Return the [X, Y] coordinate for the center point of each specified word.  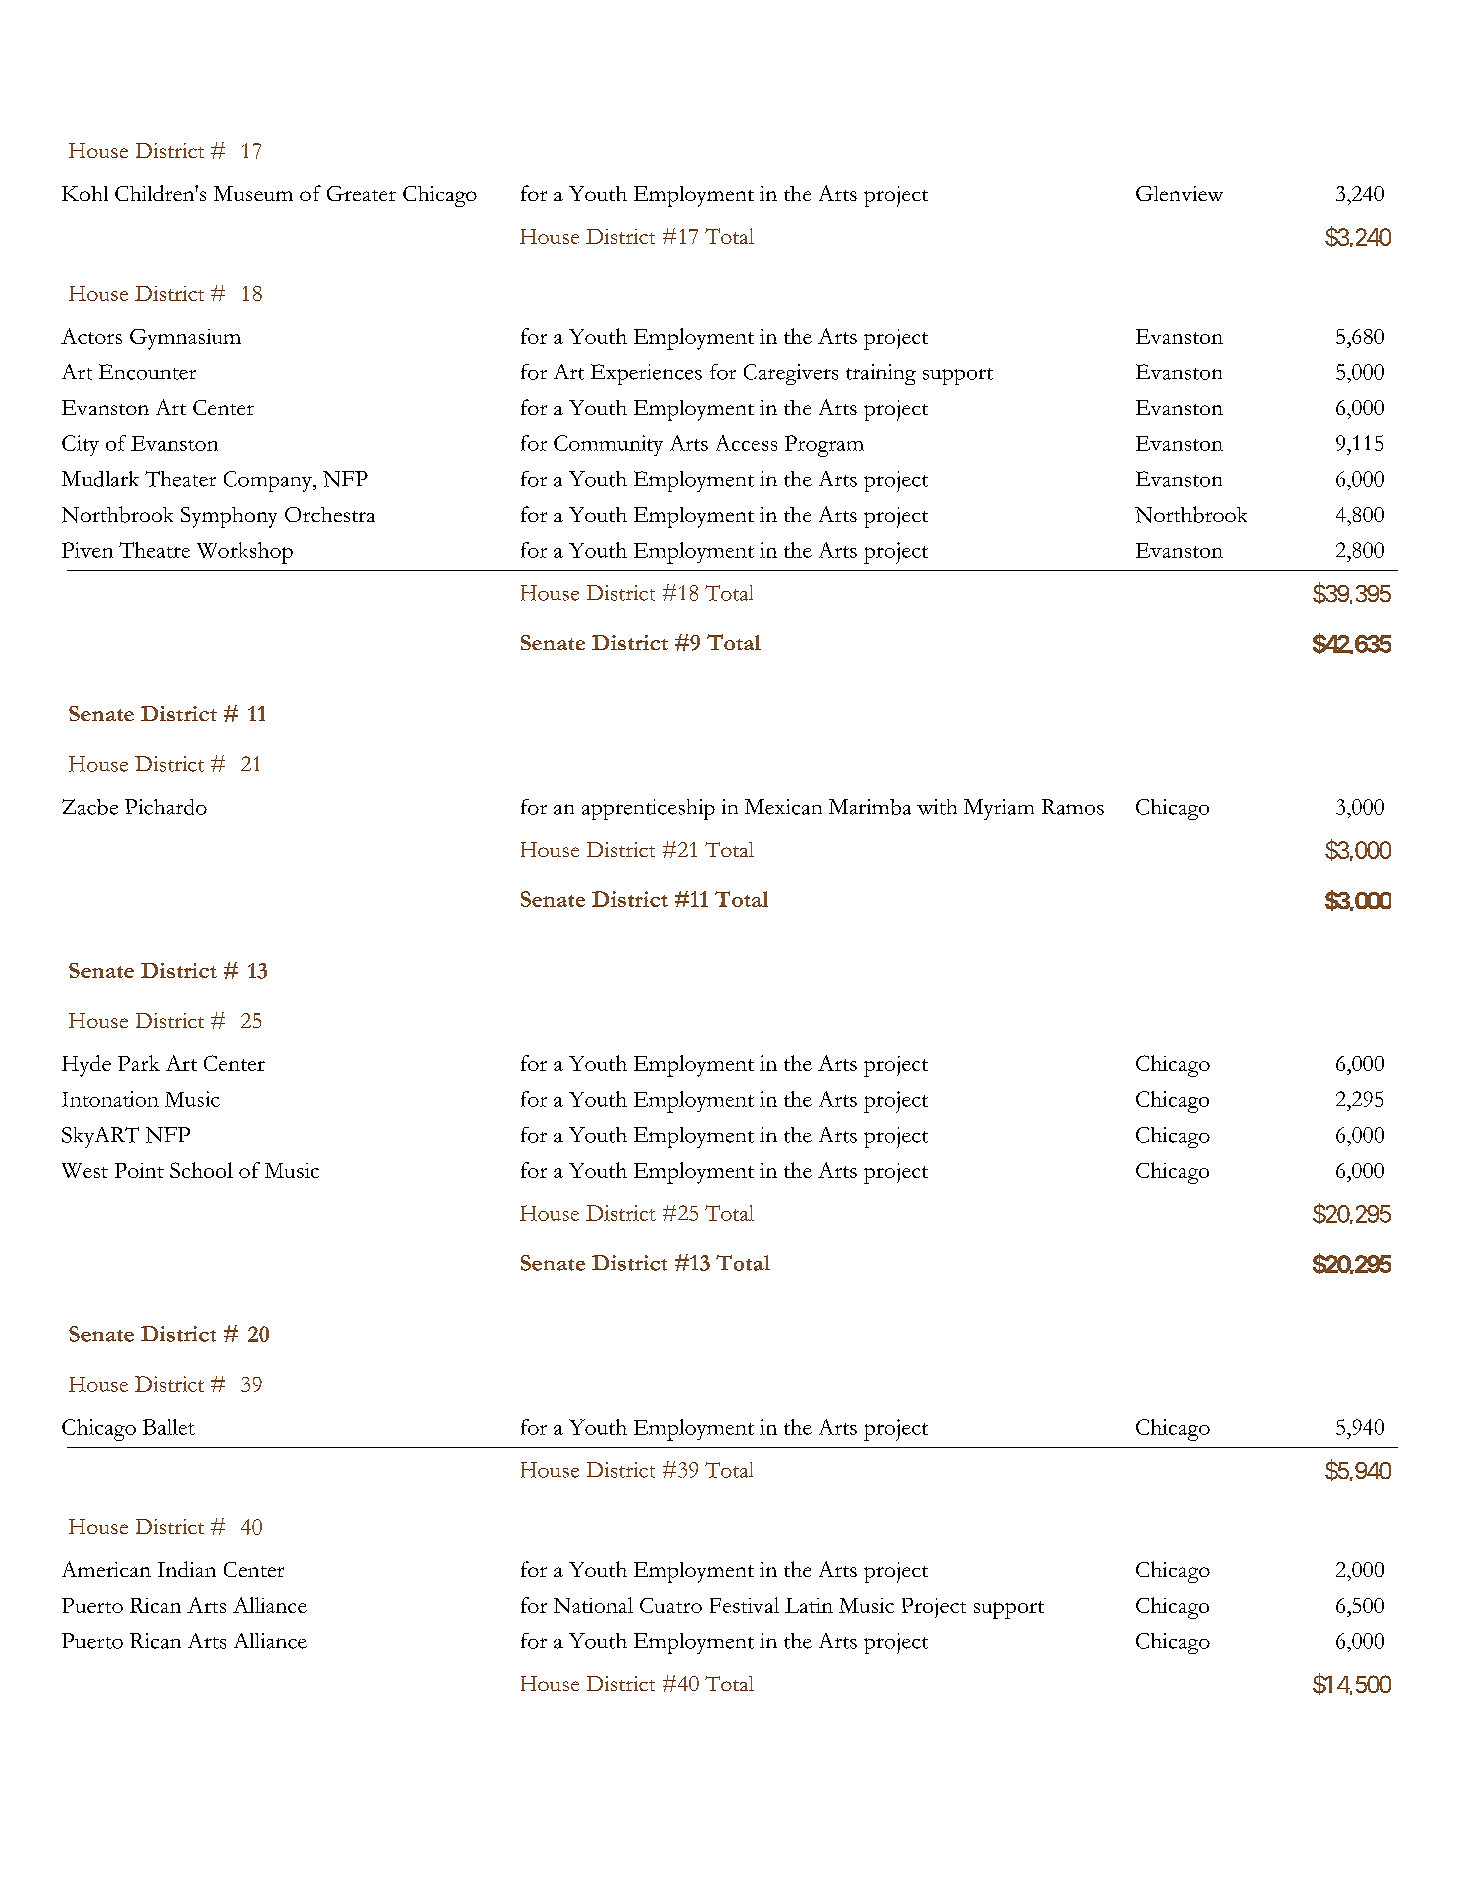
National [593, 1605]
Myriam [999, 809]
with [937, 807]
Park [139, 1063]
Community [608, 445]
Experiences [646, 374]
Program [824, 446]
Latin [809, 1605]
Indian [187, 1569]
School [201, 1170]
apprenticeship [648, 809]
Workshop [245, 553]
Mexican [783, 807]
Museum [253, 193]
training [881, 374]
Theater [180, 479]
